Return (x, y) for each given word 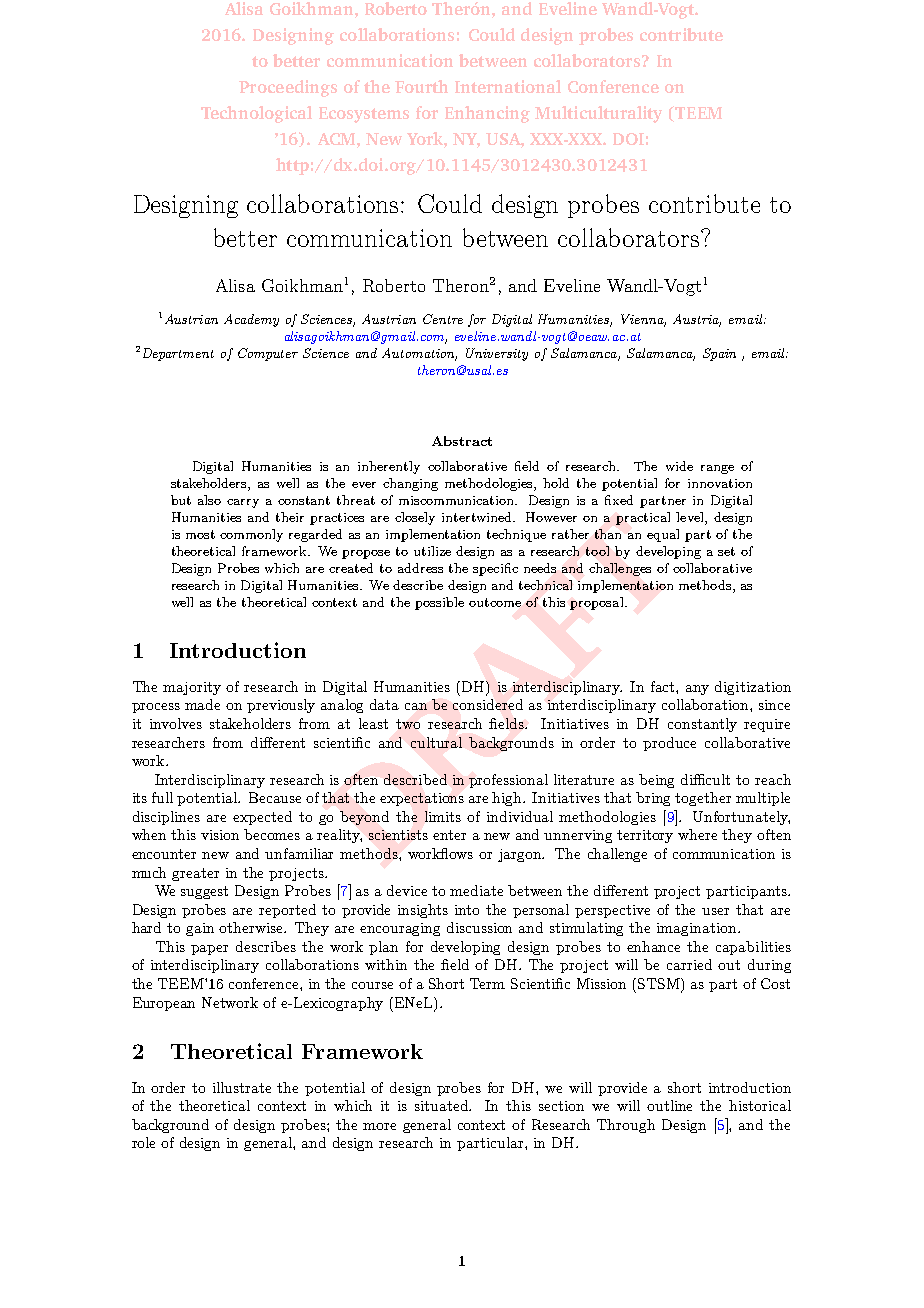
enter (449, 835)
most (200, 534)
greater (195, 874)
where (697, 834)
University (497, 354)
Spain (719, 354)
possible (439, 603)
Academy (251, 320)
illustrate (242, 1087)
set (726, 551)
